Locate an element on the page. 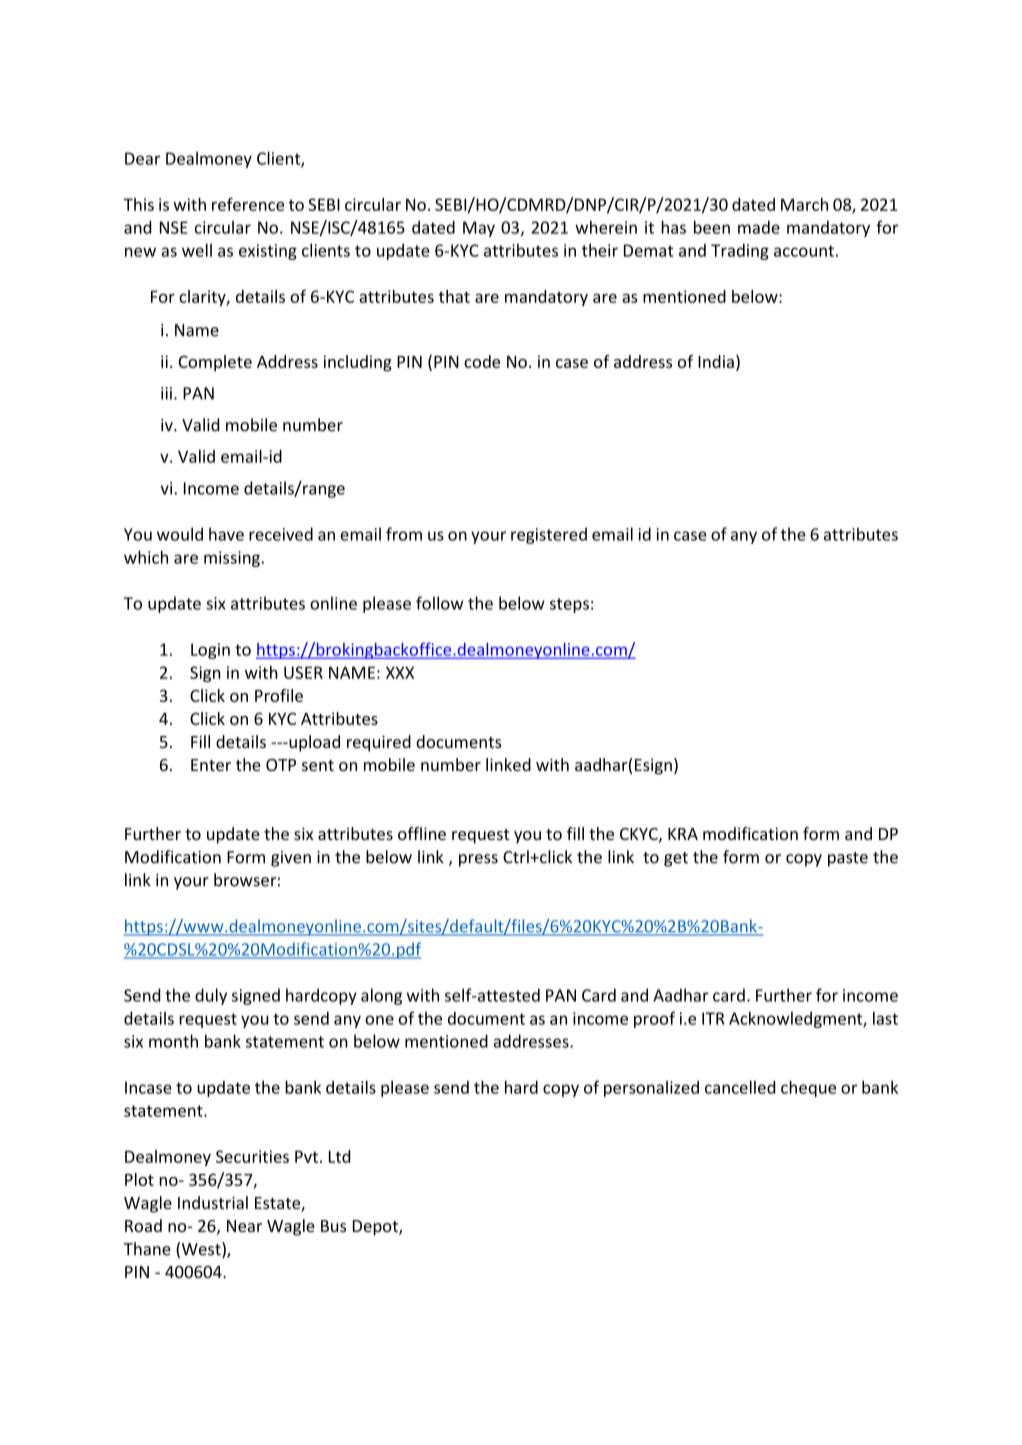  paste is located at coordinates (848, 859).
